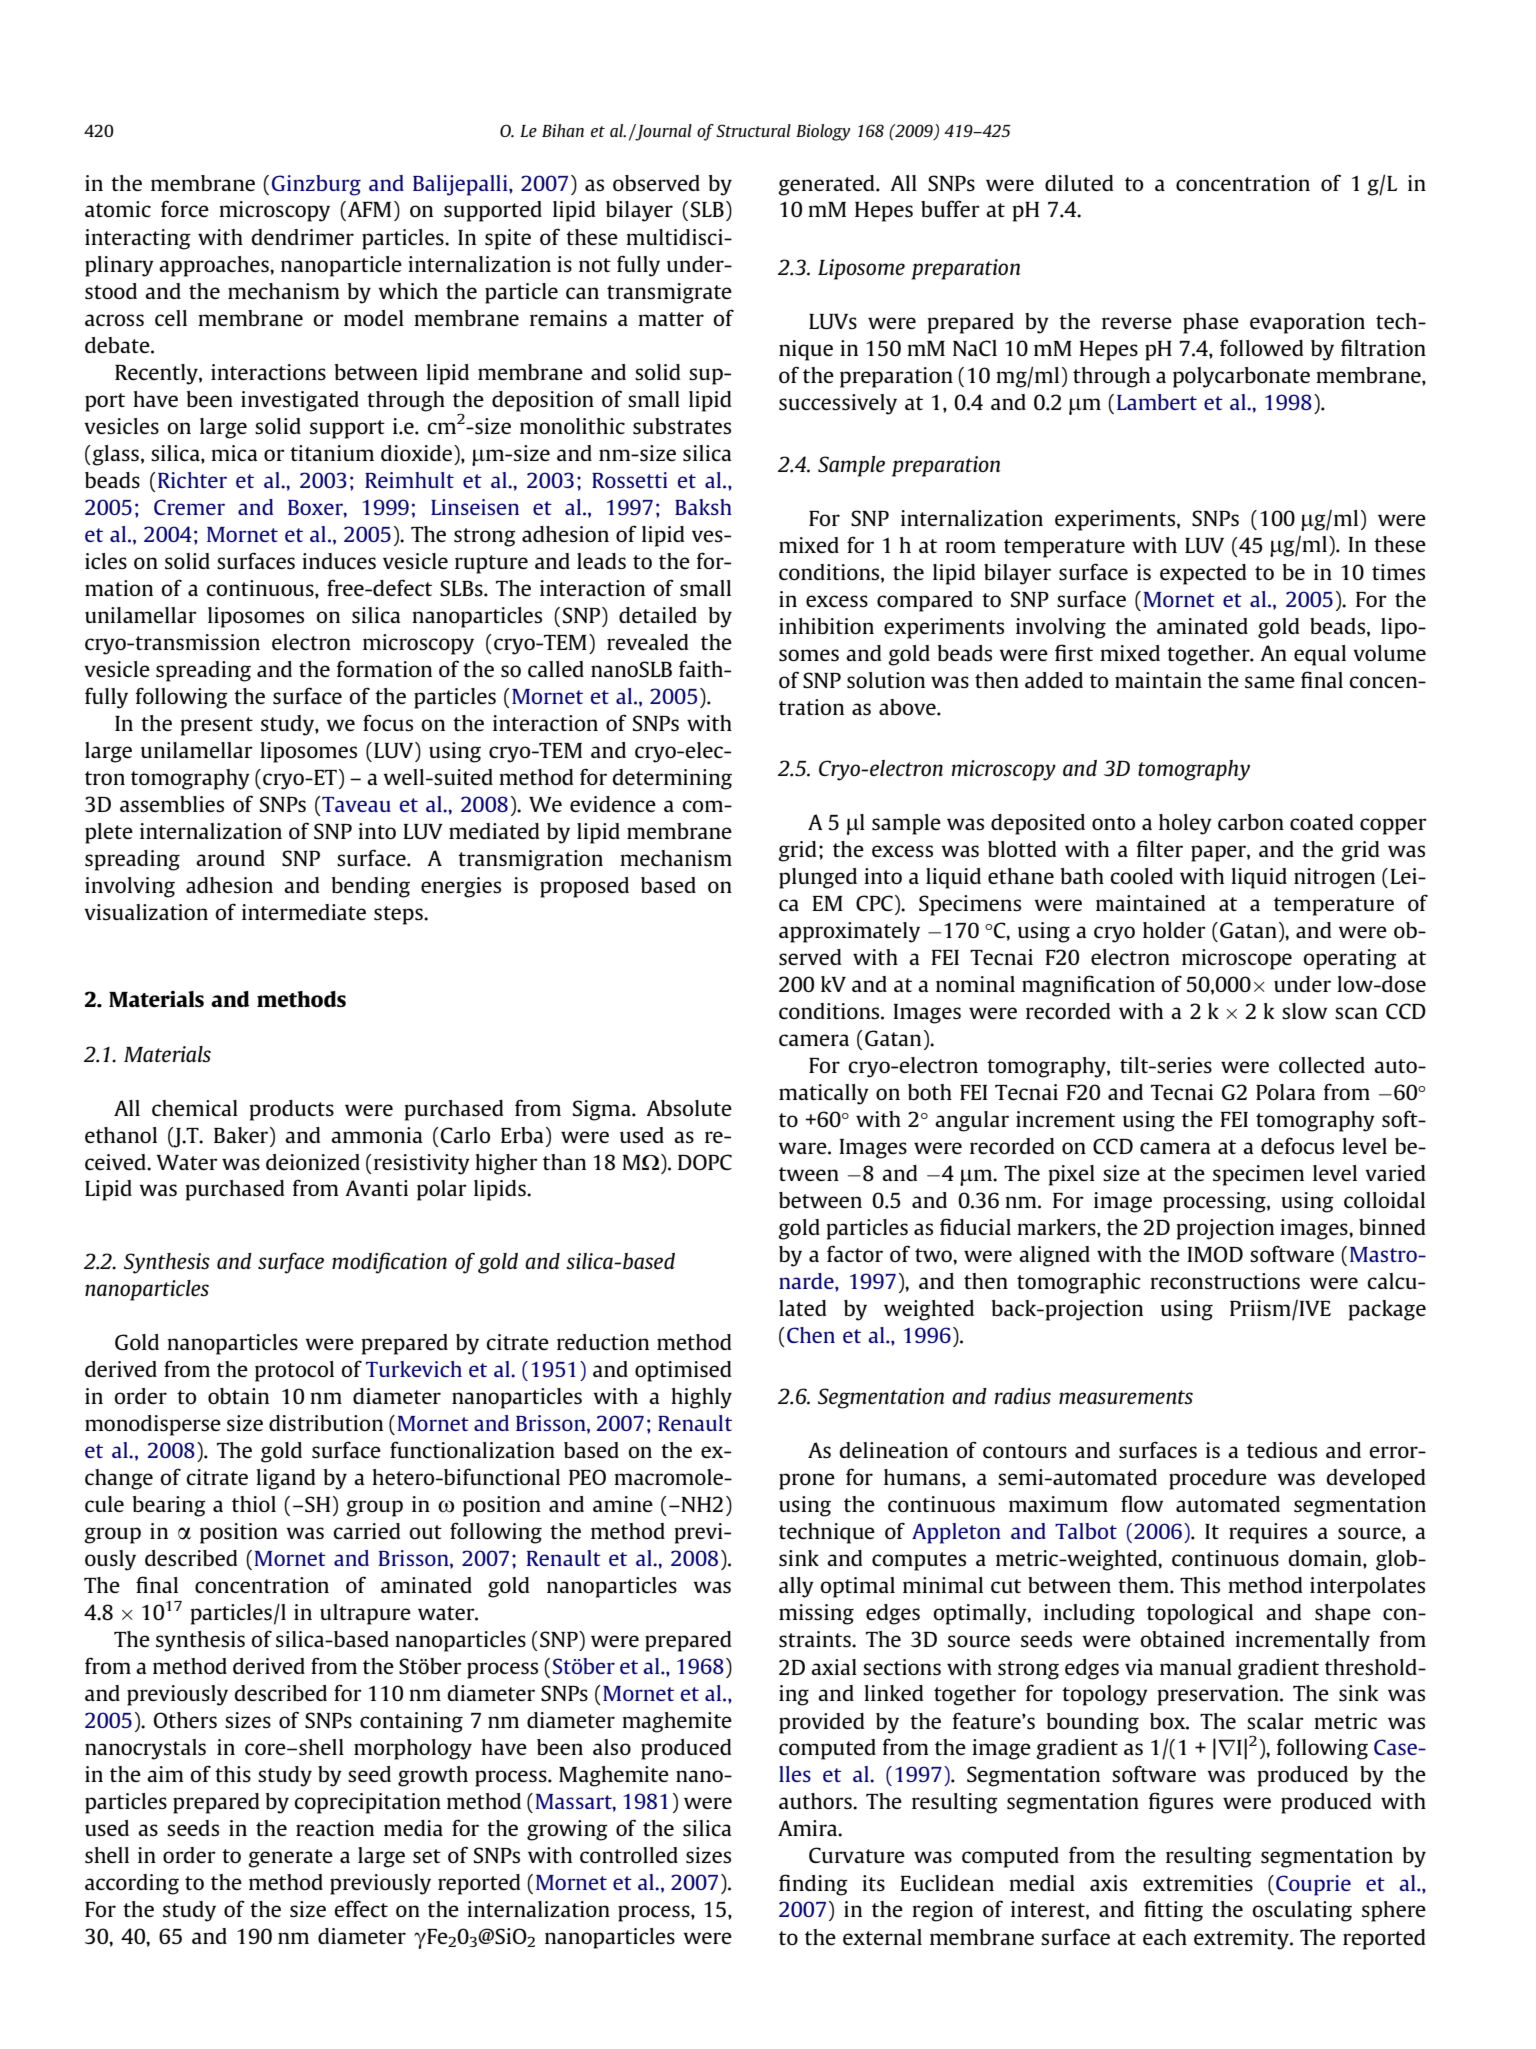  Describe the element at coordinates (1270, 682) in the document. I see `same` at that location.
